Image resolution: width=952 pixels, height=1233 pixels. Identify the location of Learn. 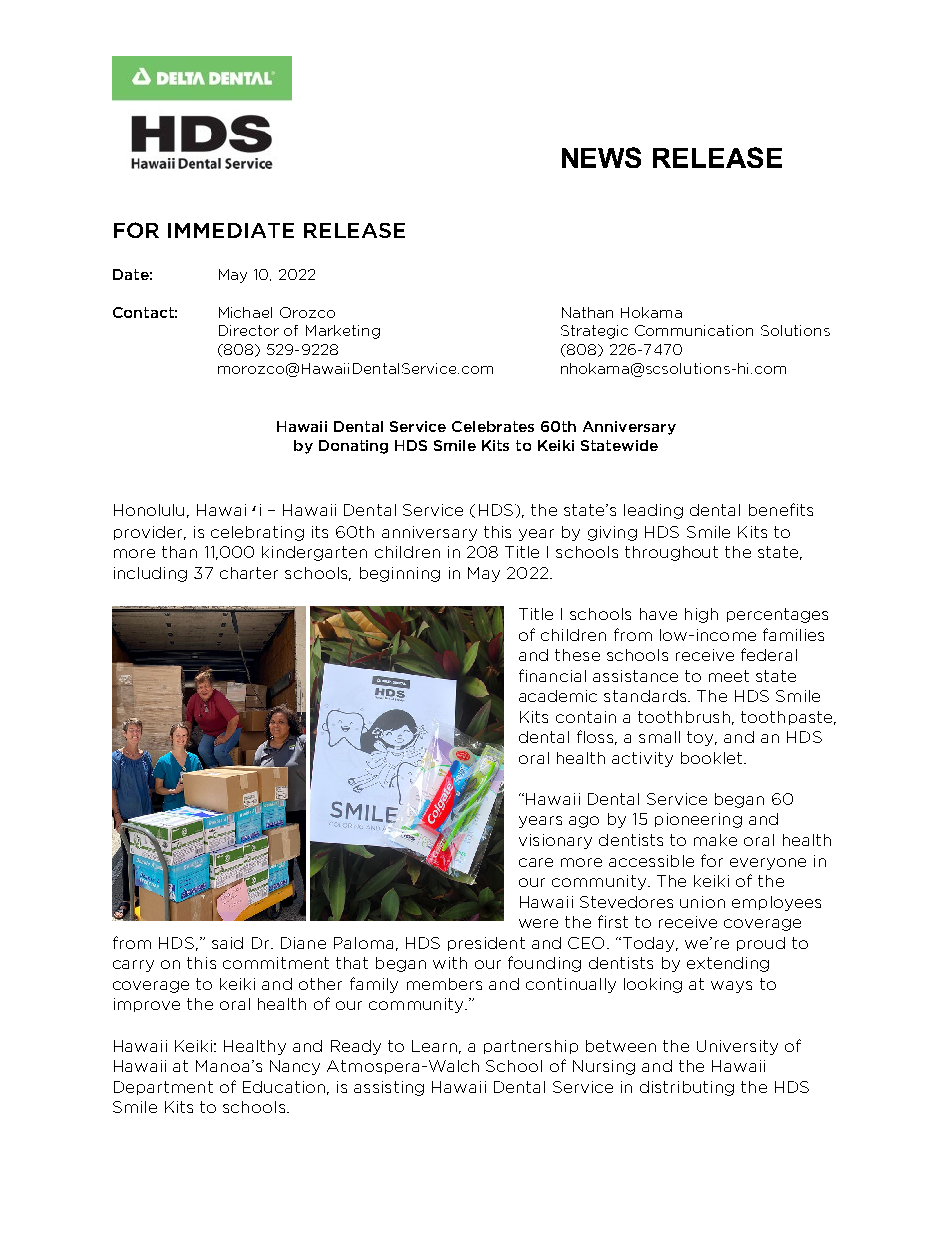
(434, 1046).
